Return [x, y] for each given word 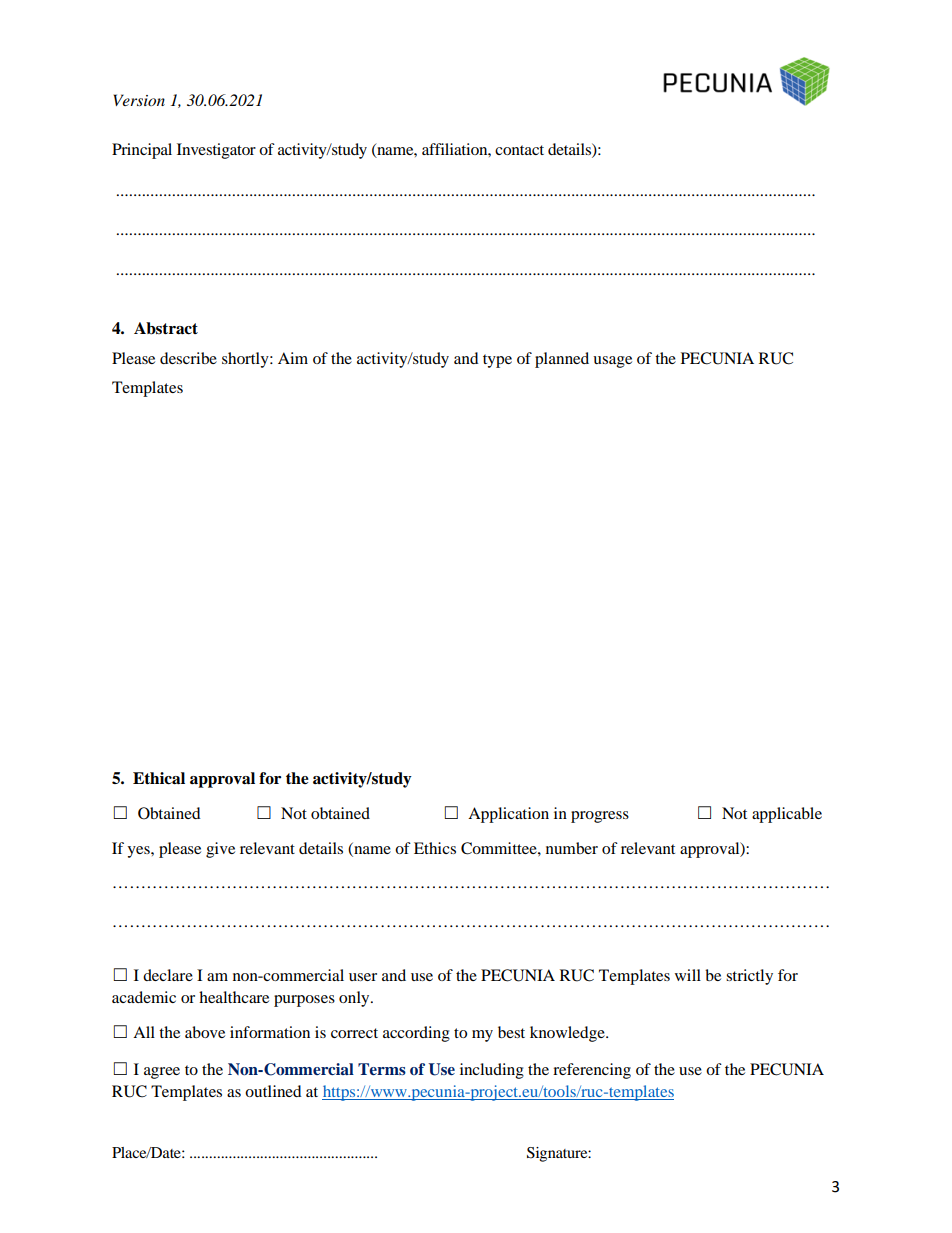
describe [188, 358]
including [492, 1071]
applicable [787, 815]
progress [600, 817]
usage [612, 362]
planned [562, 360]
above [205, 1032]
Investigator [216, 151]
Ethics [435, 848]
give [220, 850]
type [497, 361]
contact [519, 150]
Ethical [159, 778]
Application [508, 815]
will [688, 975]
